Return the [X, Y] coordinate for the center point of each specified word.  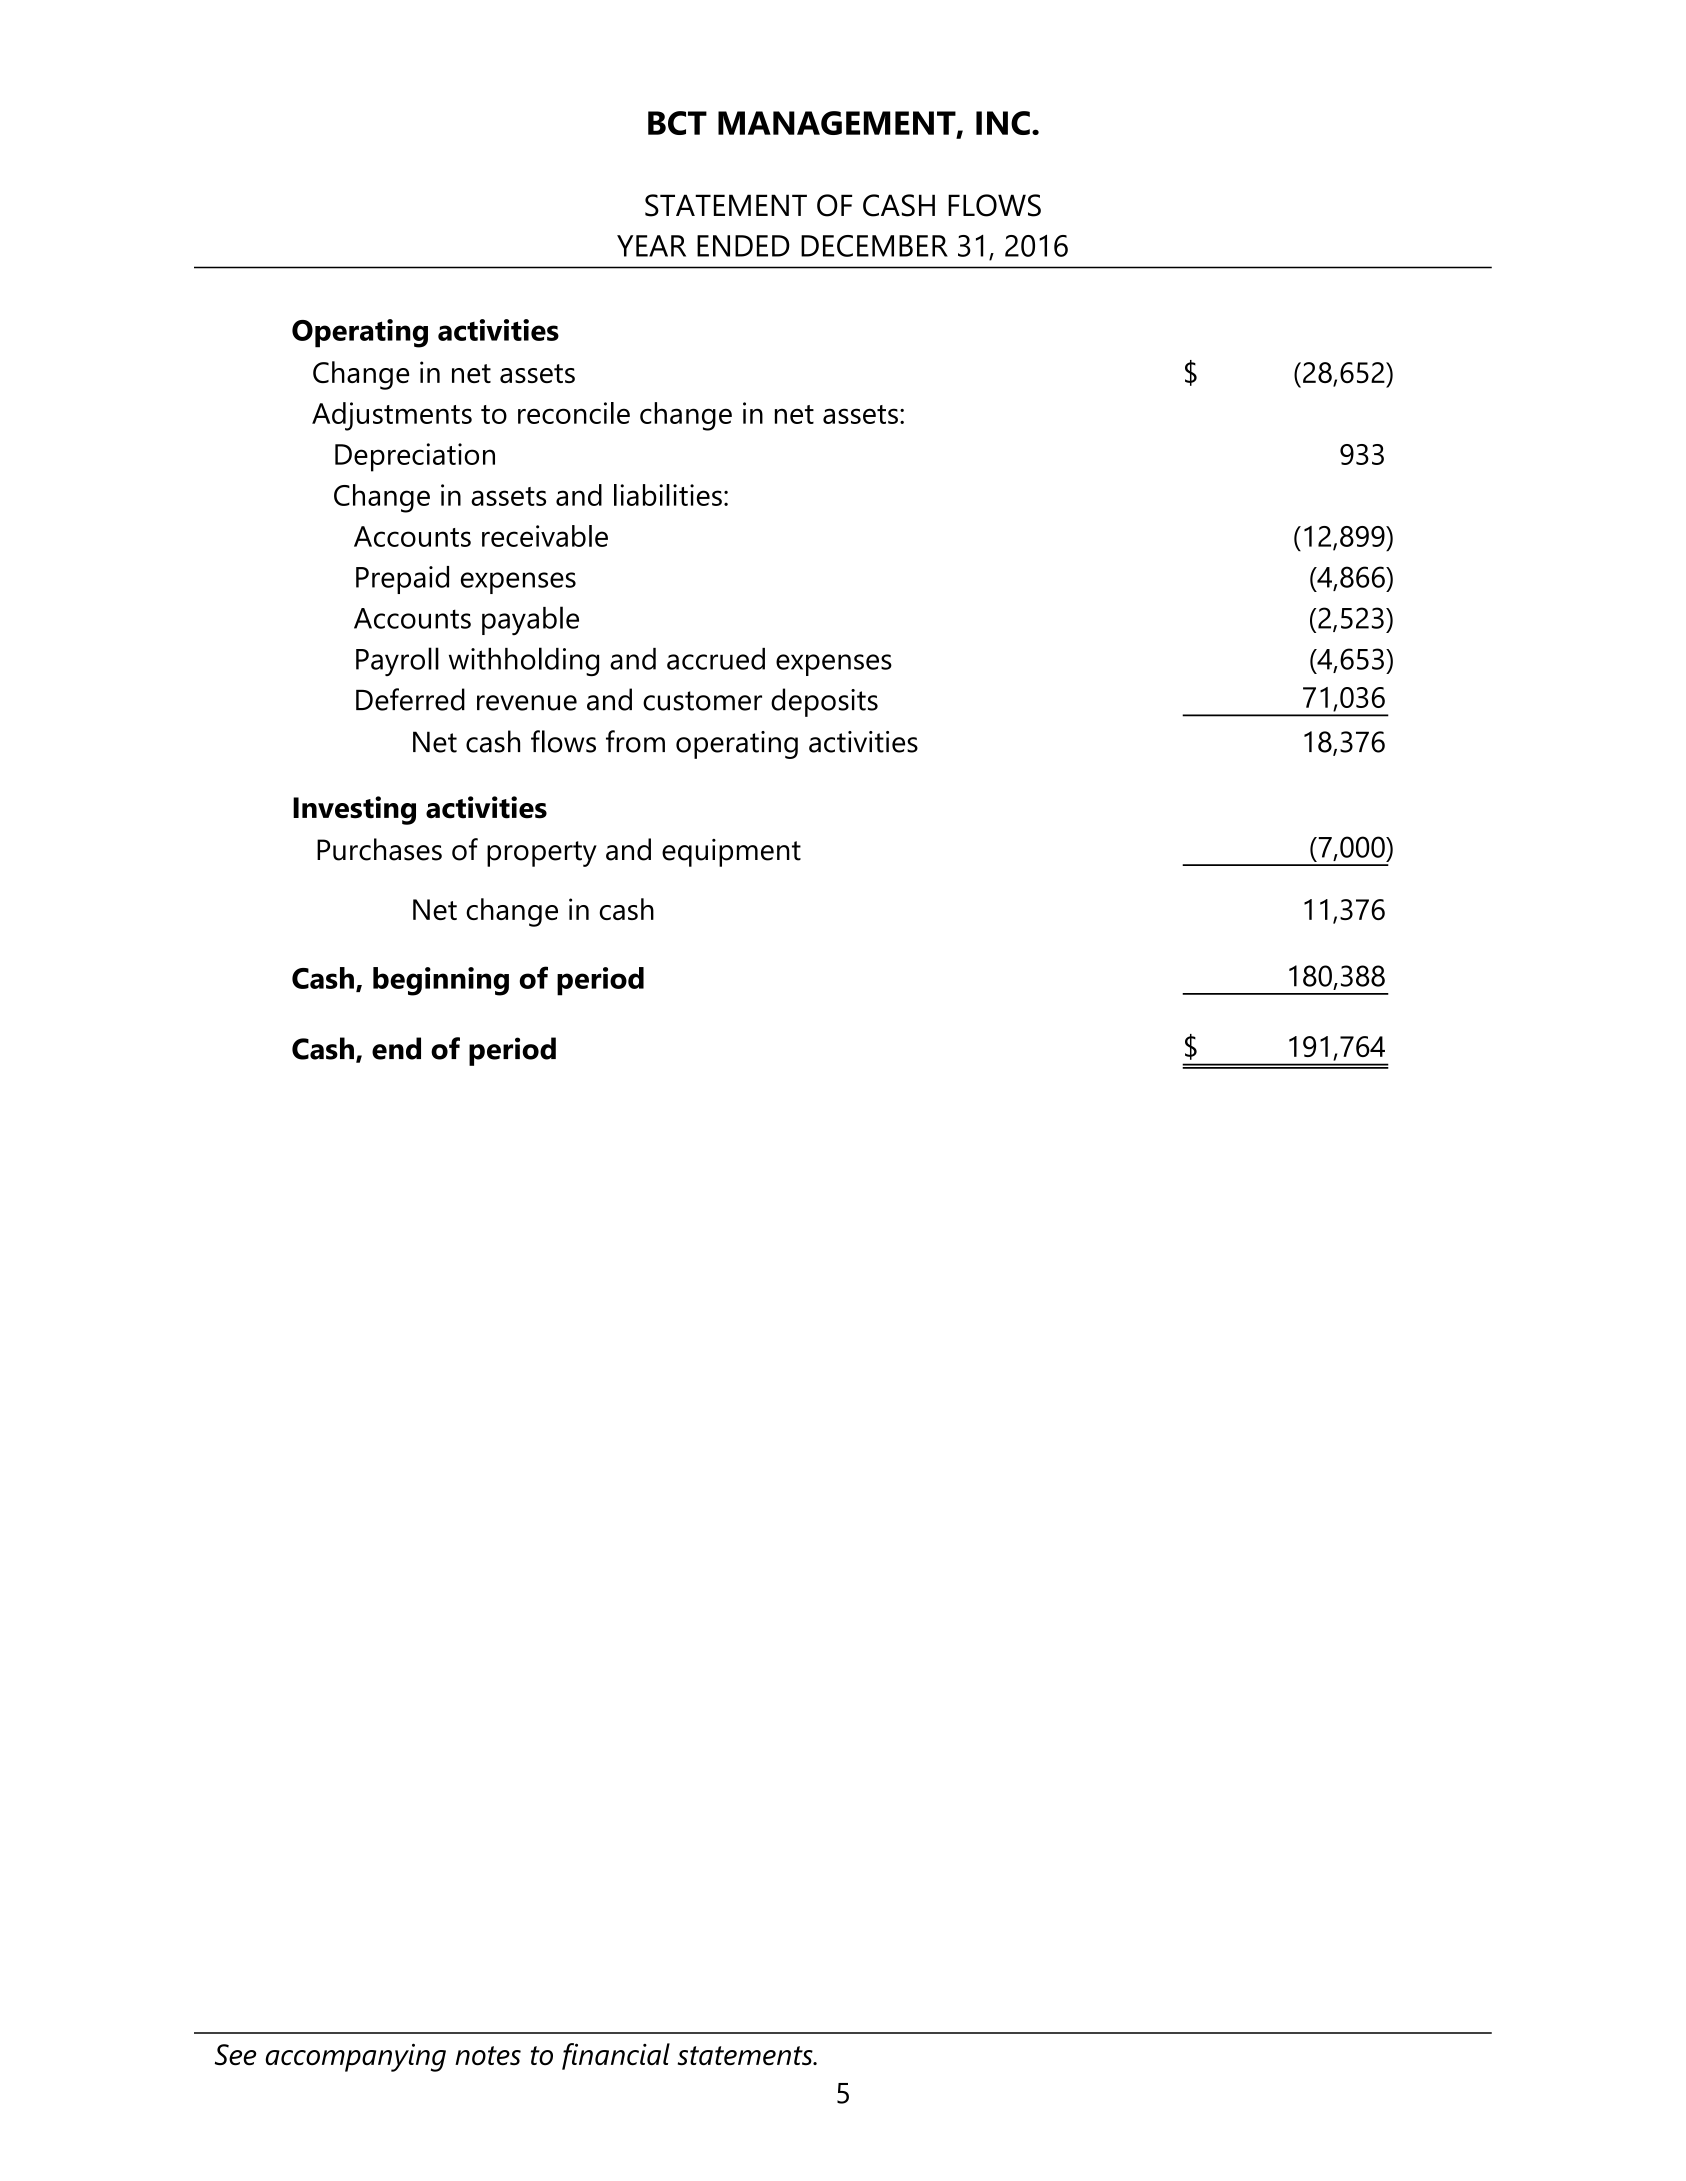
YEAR [651, 246]
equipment [731, 853]
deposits [824, 702]
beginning [441, 981]
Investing [354, 810]
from [635, 741]
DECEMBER [874, 246]
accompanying [355, 2057]
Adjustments [392, 416]
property [542, 854]
